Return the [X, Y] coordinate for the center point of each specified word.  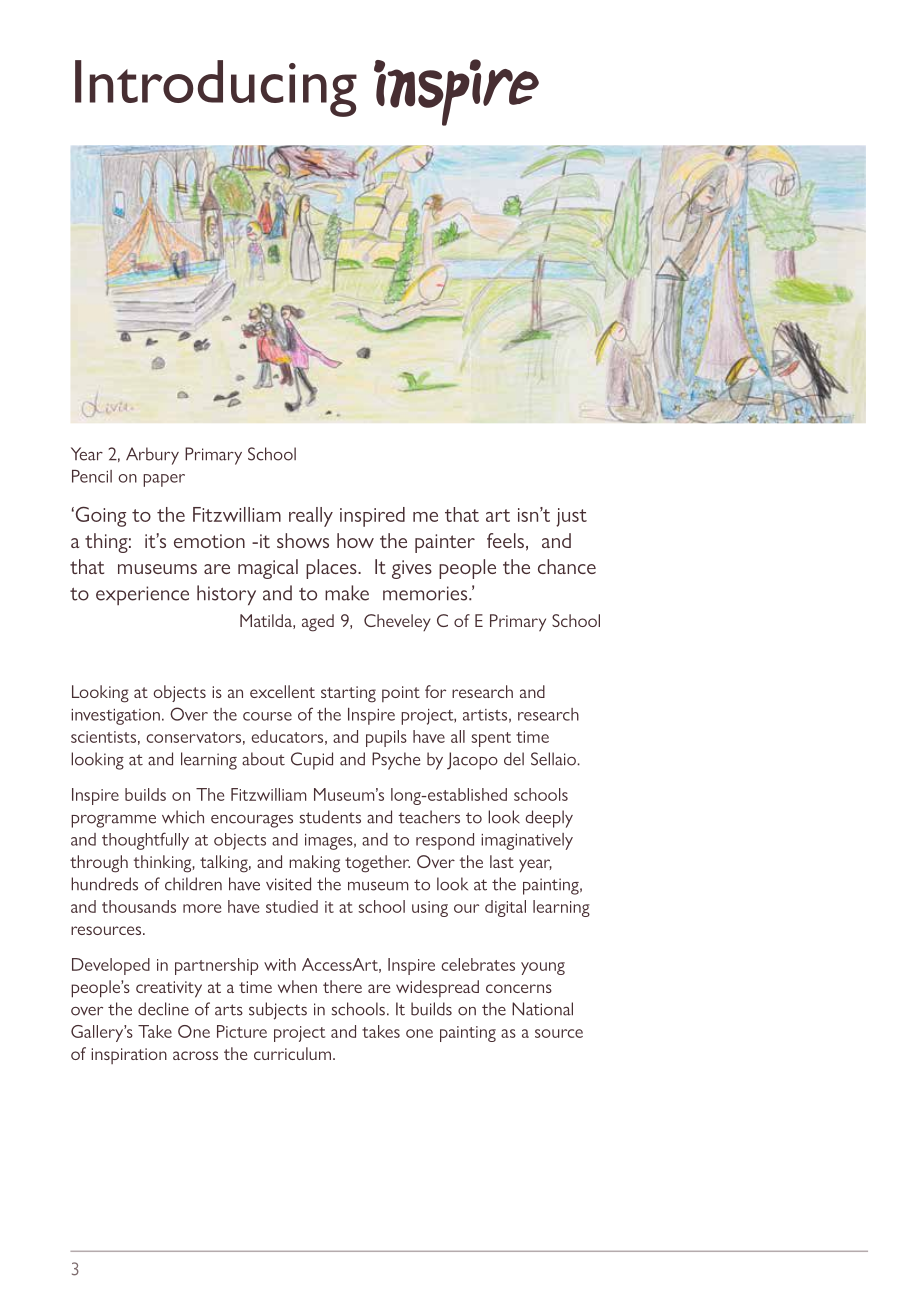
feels [505, 540]
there [342, 986]
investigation [115, 717]
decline [163, 1009]
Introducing [216, 88]
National [542, 1009]
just [571, 517]
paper [164, 480]
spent [491, 739]
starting [348, 694]
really [311, 517]
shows [303, 540]
